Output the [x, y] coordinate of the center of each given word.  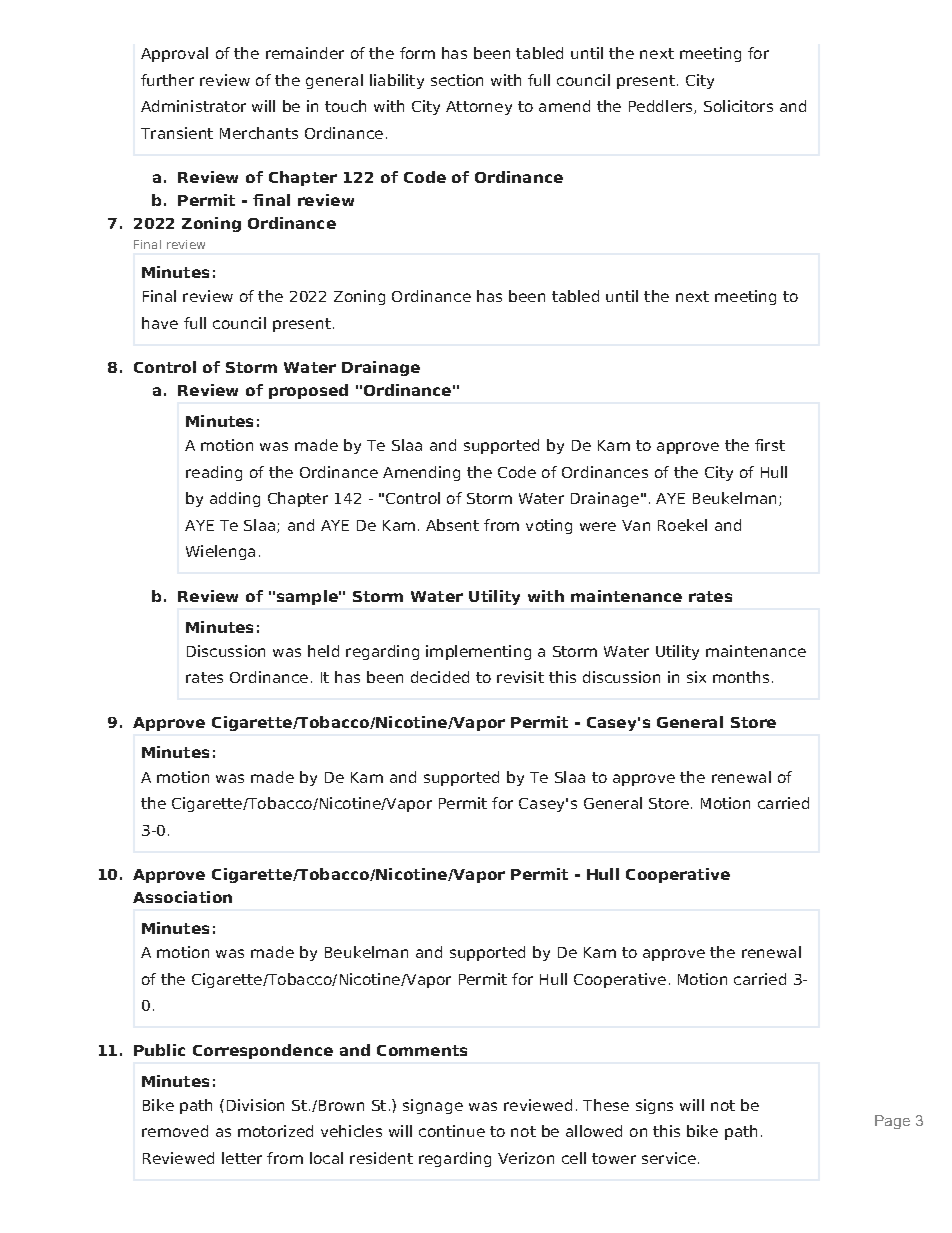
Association [182, 897]
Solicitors [738, 106]
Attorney [479, 108]
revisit [520, 677]
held [323, 651]
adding [235, 499]
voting [549, 526]
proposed [308, 391]
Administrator [193, 106]
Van [636, 525]
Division [255, 1105]
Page [892, 1122]
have [160, 323]
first [770, 445]
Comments [422, 1050]
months [741, 677]
